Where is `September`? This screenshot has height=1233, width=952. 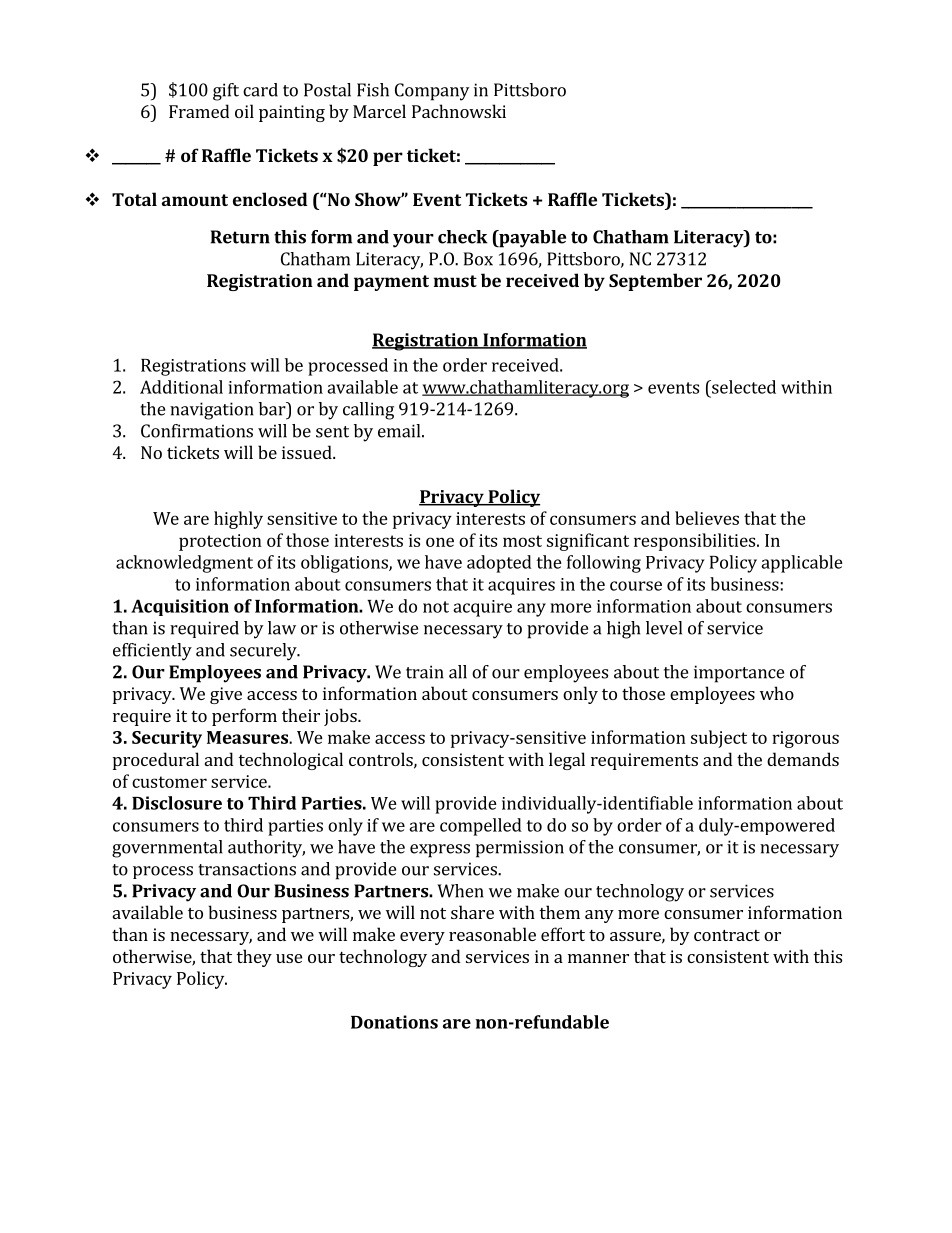
September is located at coordinates (655, 282).
